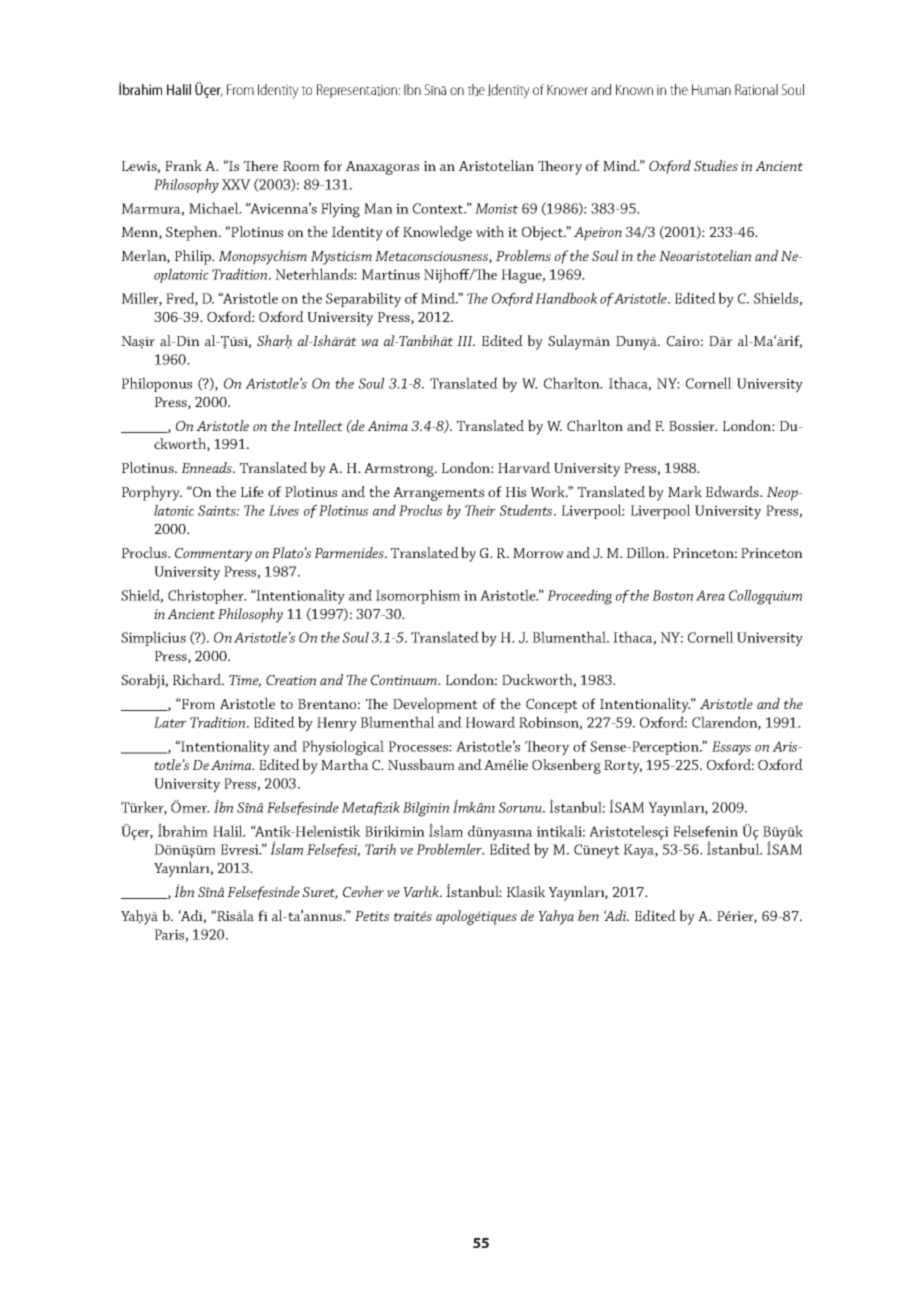 Image resolution: width=924 pixels, height=1310 pixels. I want to click on Boston, so click(672, 595).
